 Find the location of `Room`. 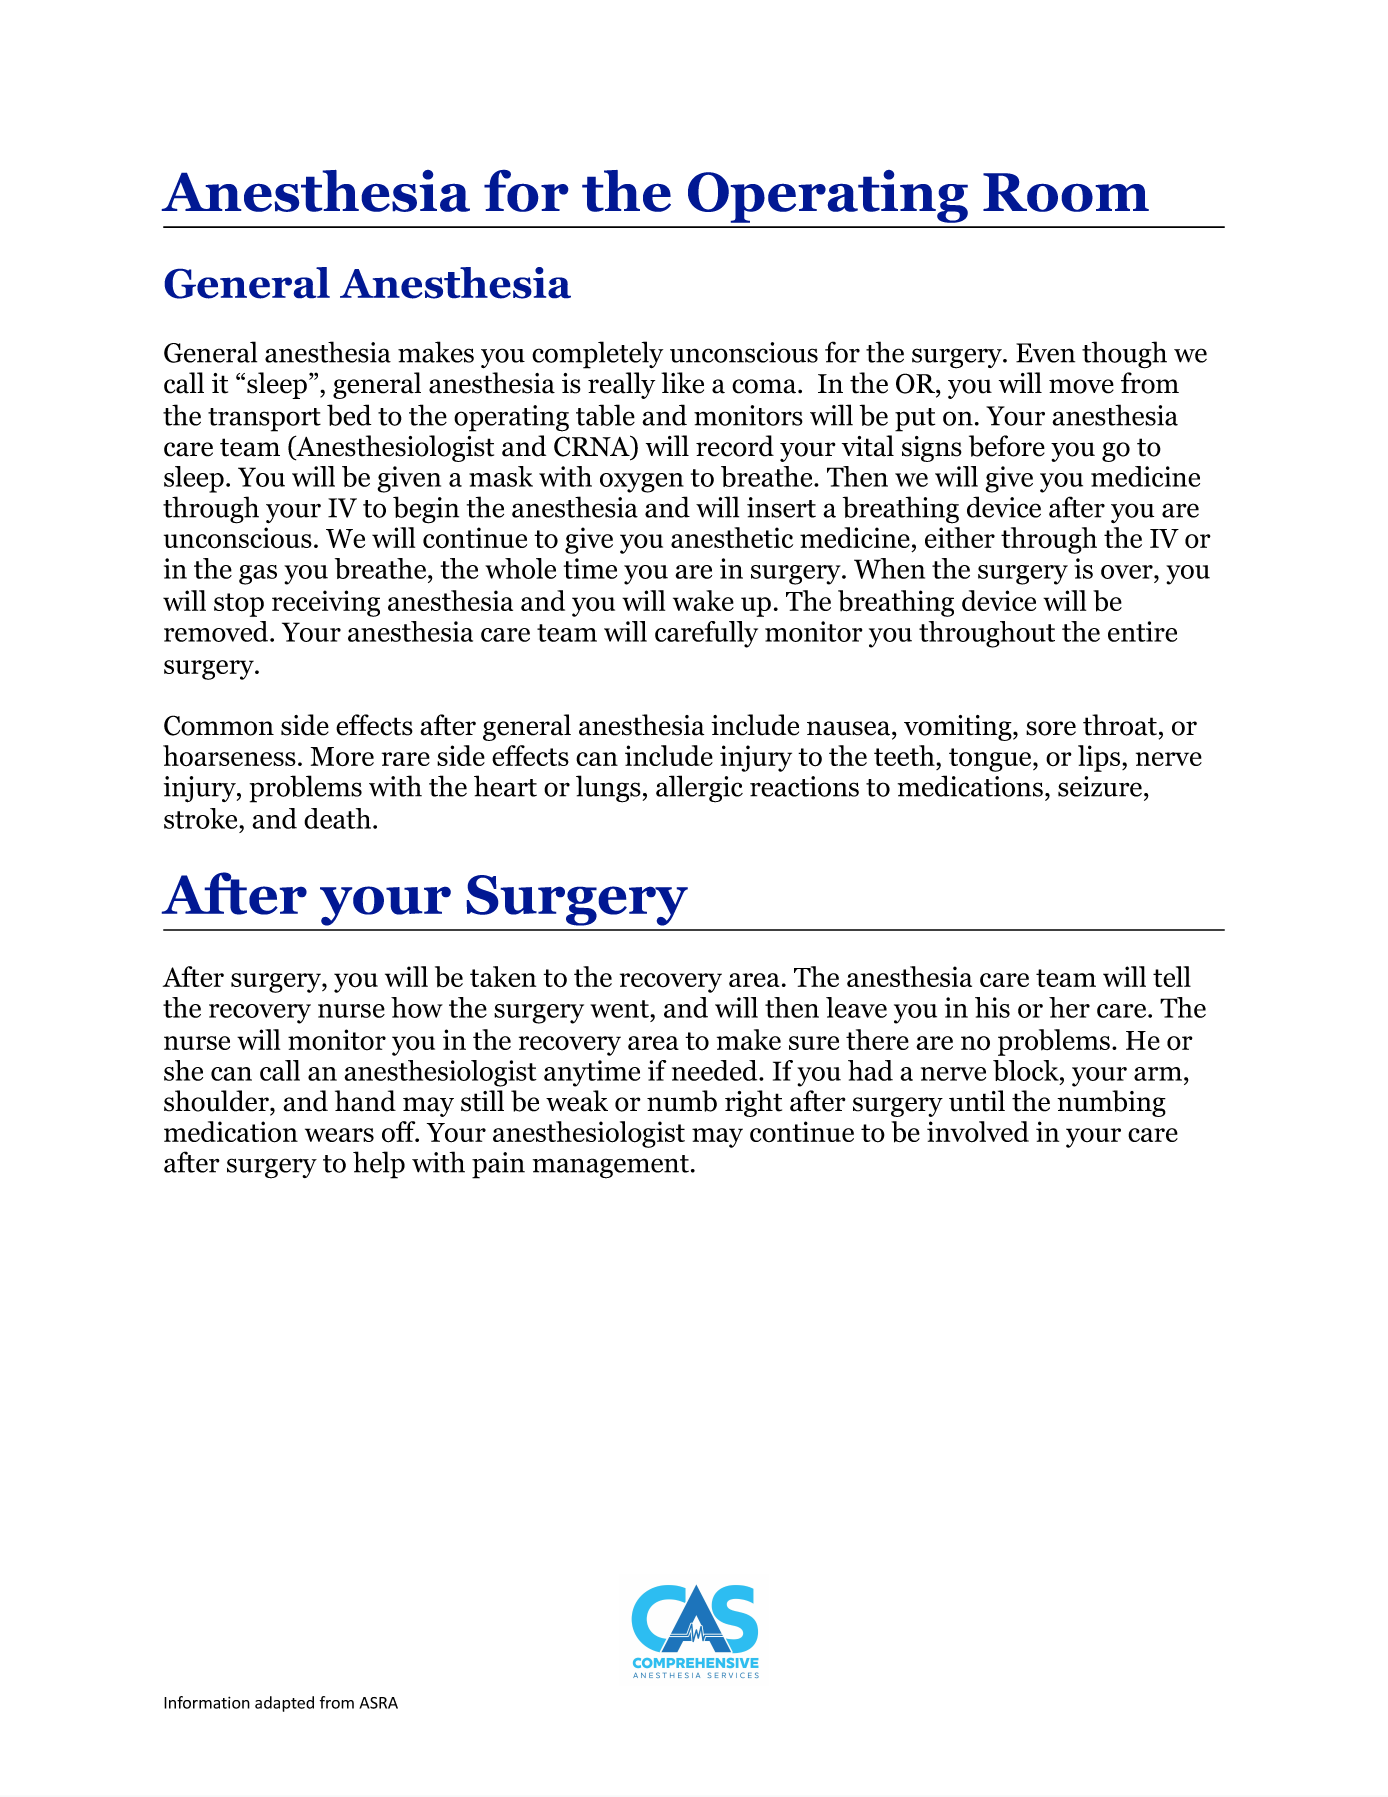

Room is located at coordinates (1066, 192).
